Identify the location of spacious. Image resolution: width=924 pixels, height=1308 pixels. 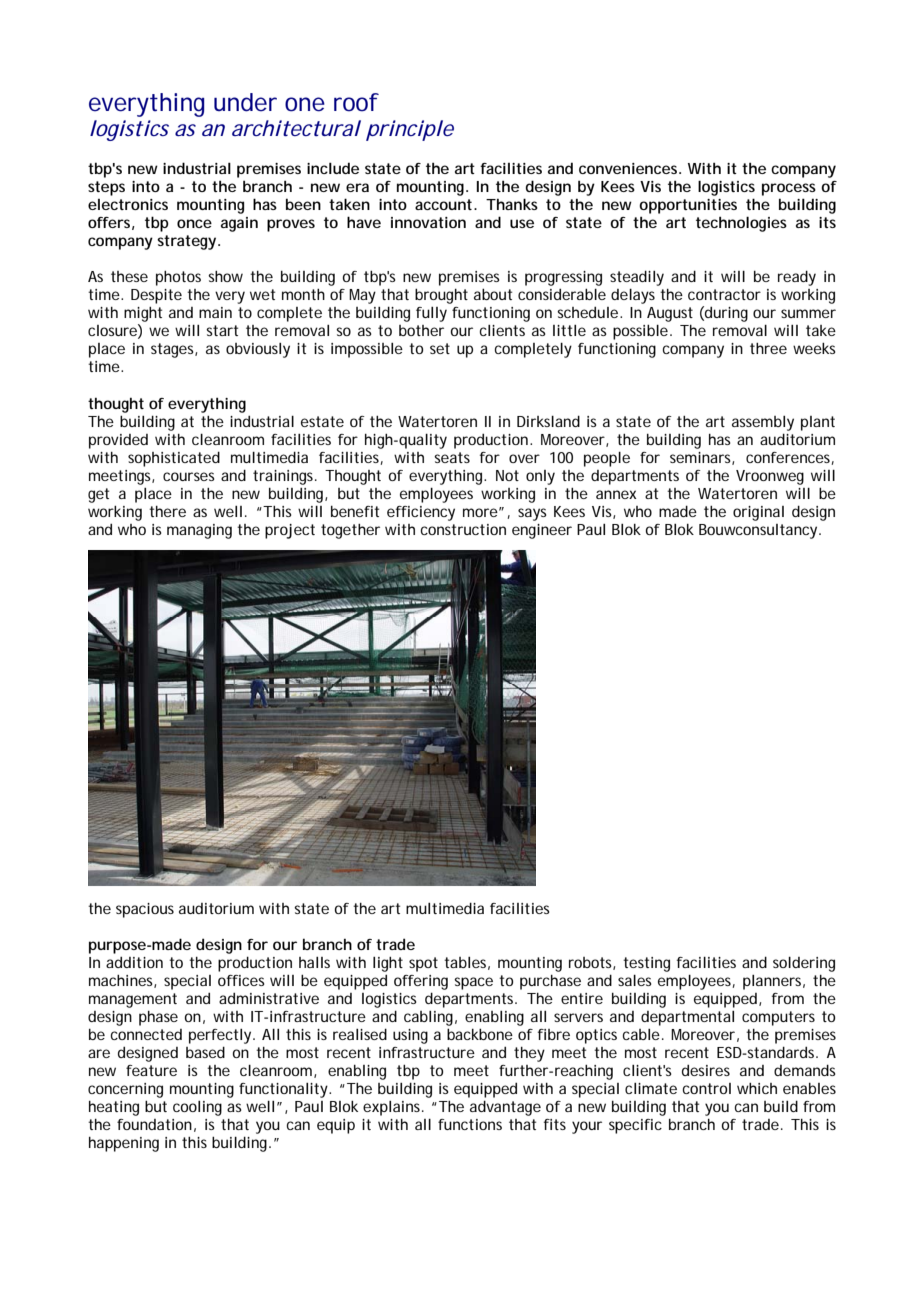
(145, 910).
